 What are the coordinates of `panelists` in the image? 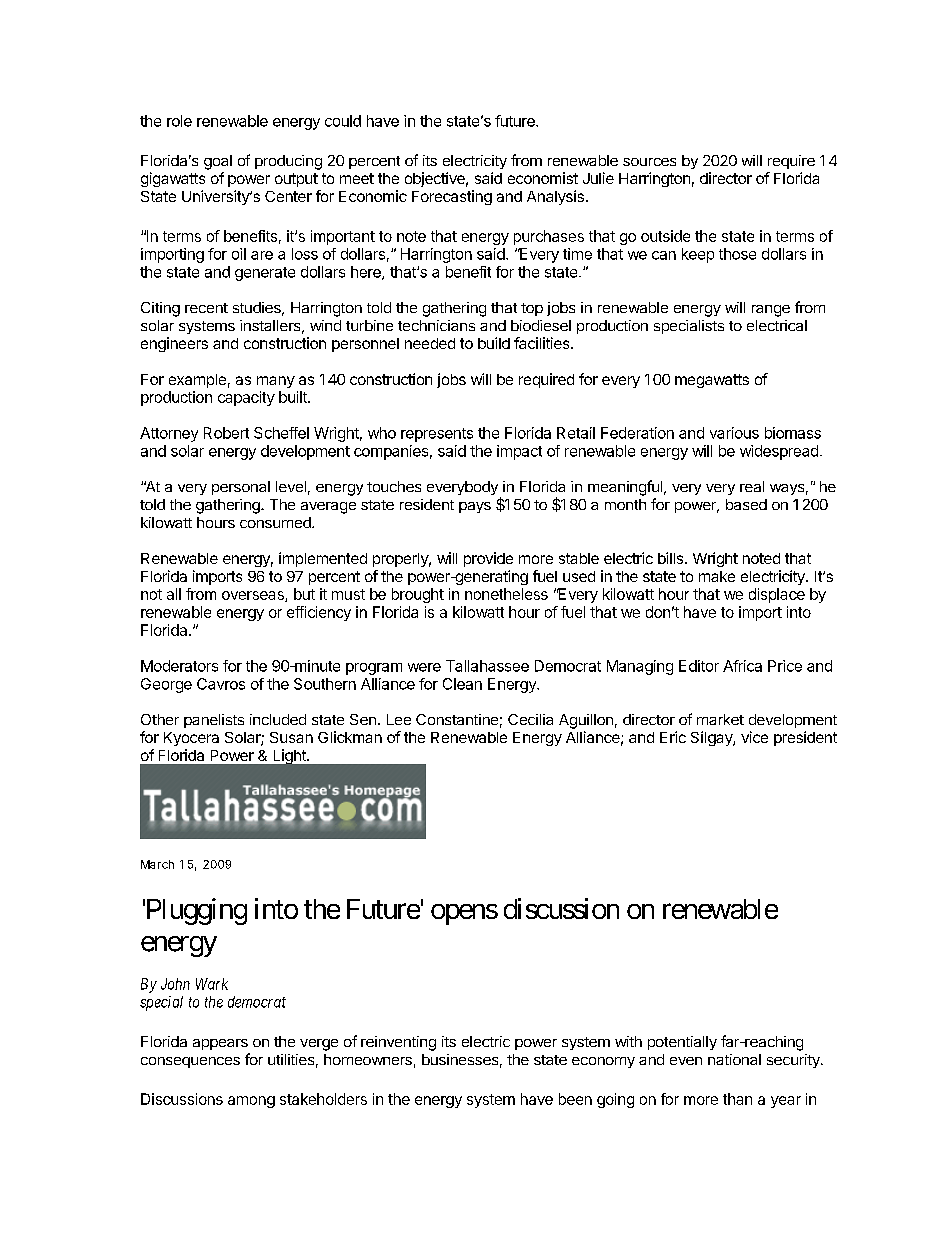 It's located at (214, 721).
